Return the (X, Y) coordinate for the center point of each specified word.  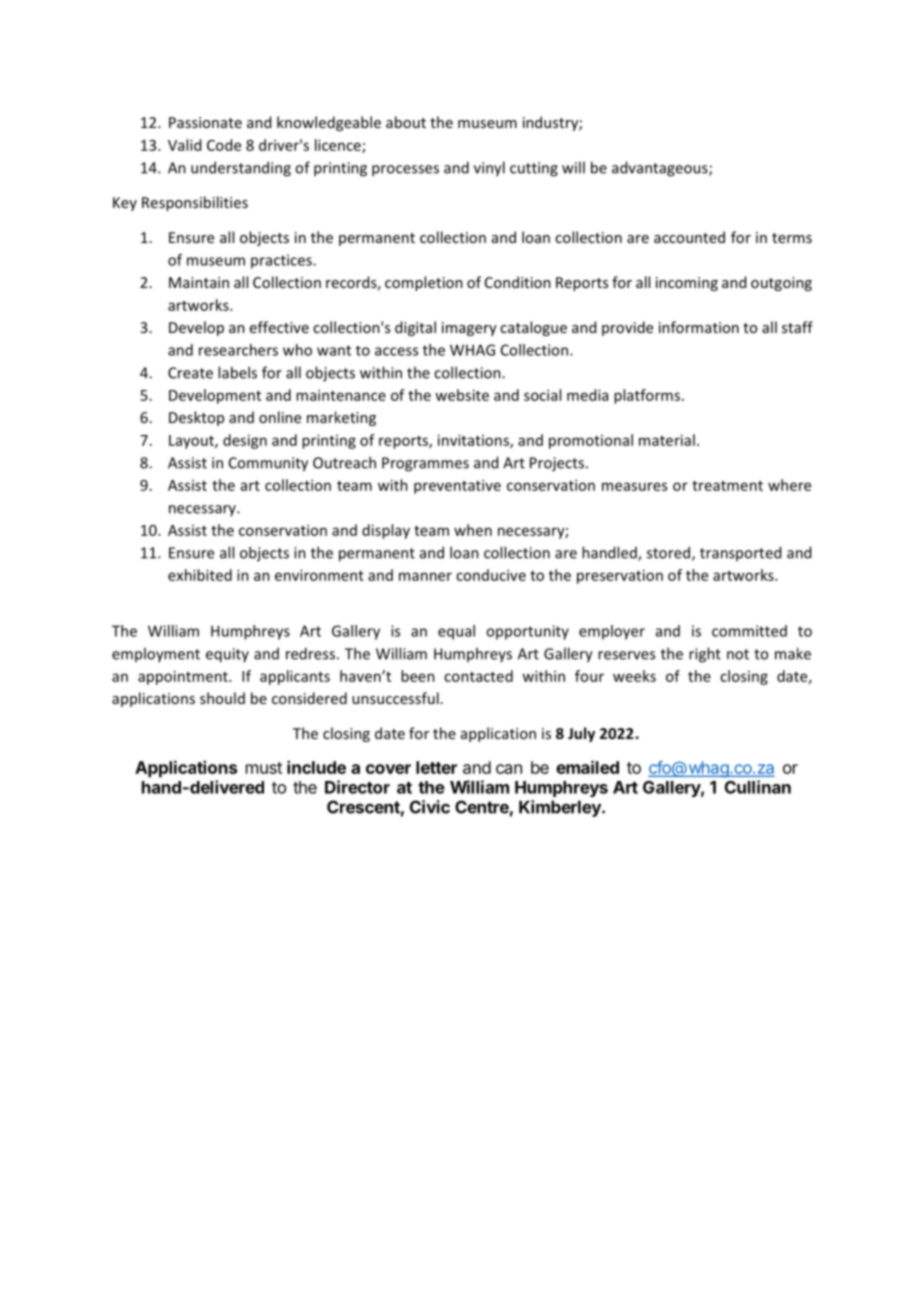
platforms (647, 396)
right (705, 655)
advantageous (661, 169)
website (462, 395)
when (473, 530)
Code (224, 145)
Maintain (199, 282)
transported (740, 553)
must (264, 768)
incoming (687, 284)
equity (227, 655)
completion (424, 283)
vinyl (489, 169)
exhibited (200, 575)
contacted (478, 676)
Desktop (196, 418)
